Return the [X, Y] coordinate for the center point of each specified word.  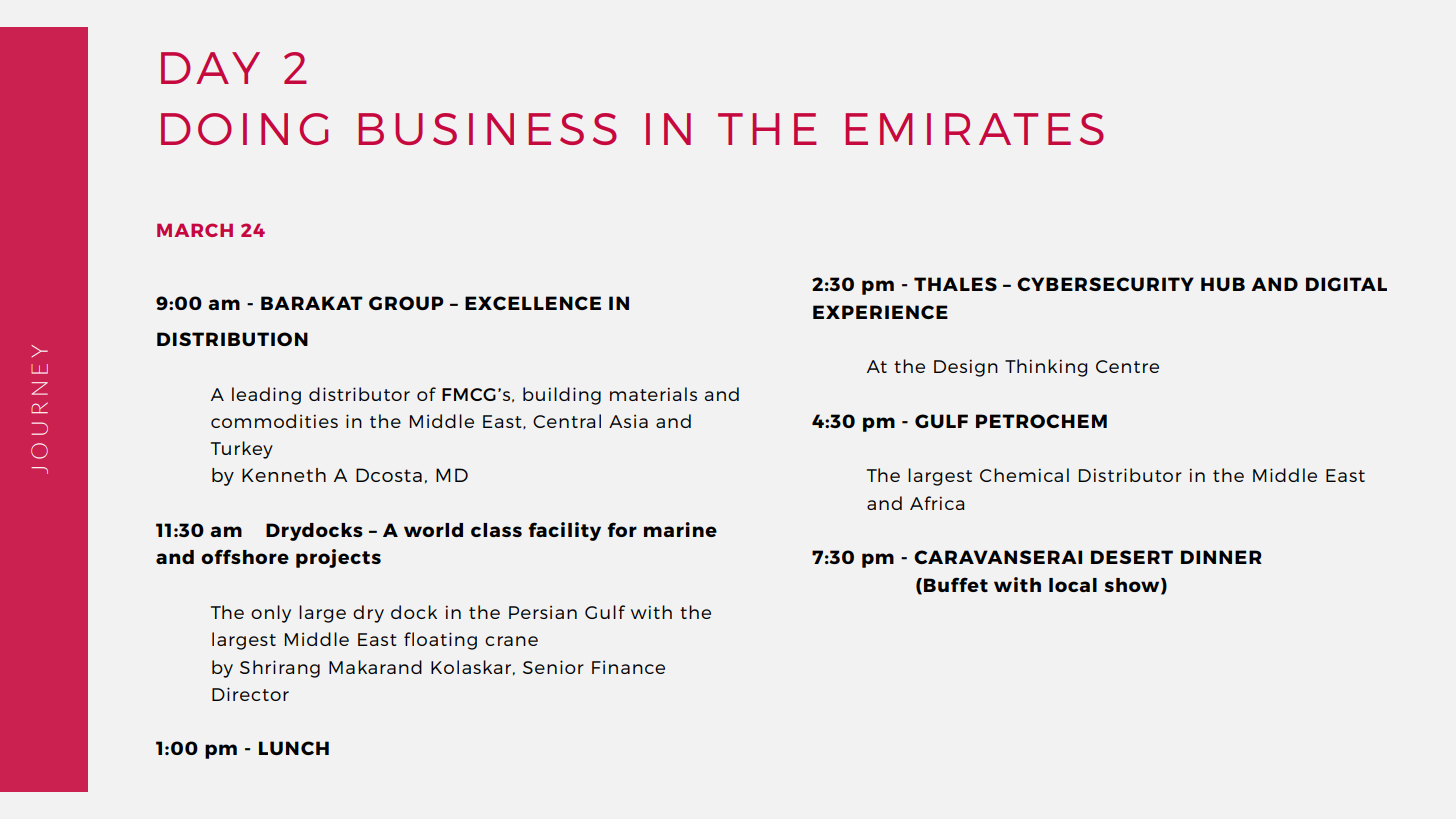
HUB [1223, 284]
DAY [210, 68]
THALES [955, 284]
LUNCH [294, 748]
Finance [628, 667]
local [1073, 585]
